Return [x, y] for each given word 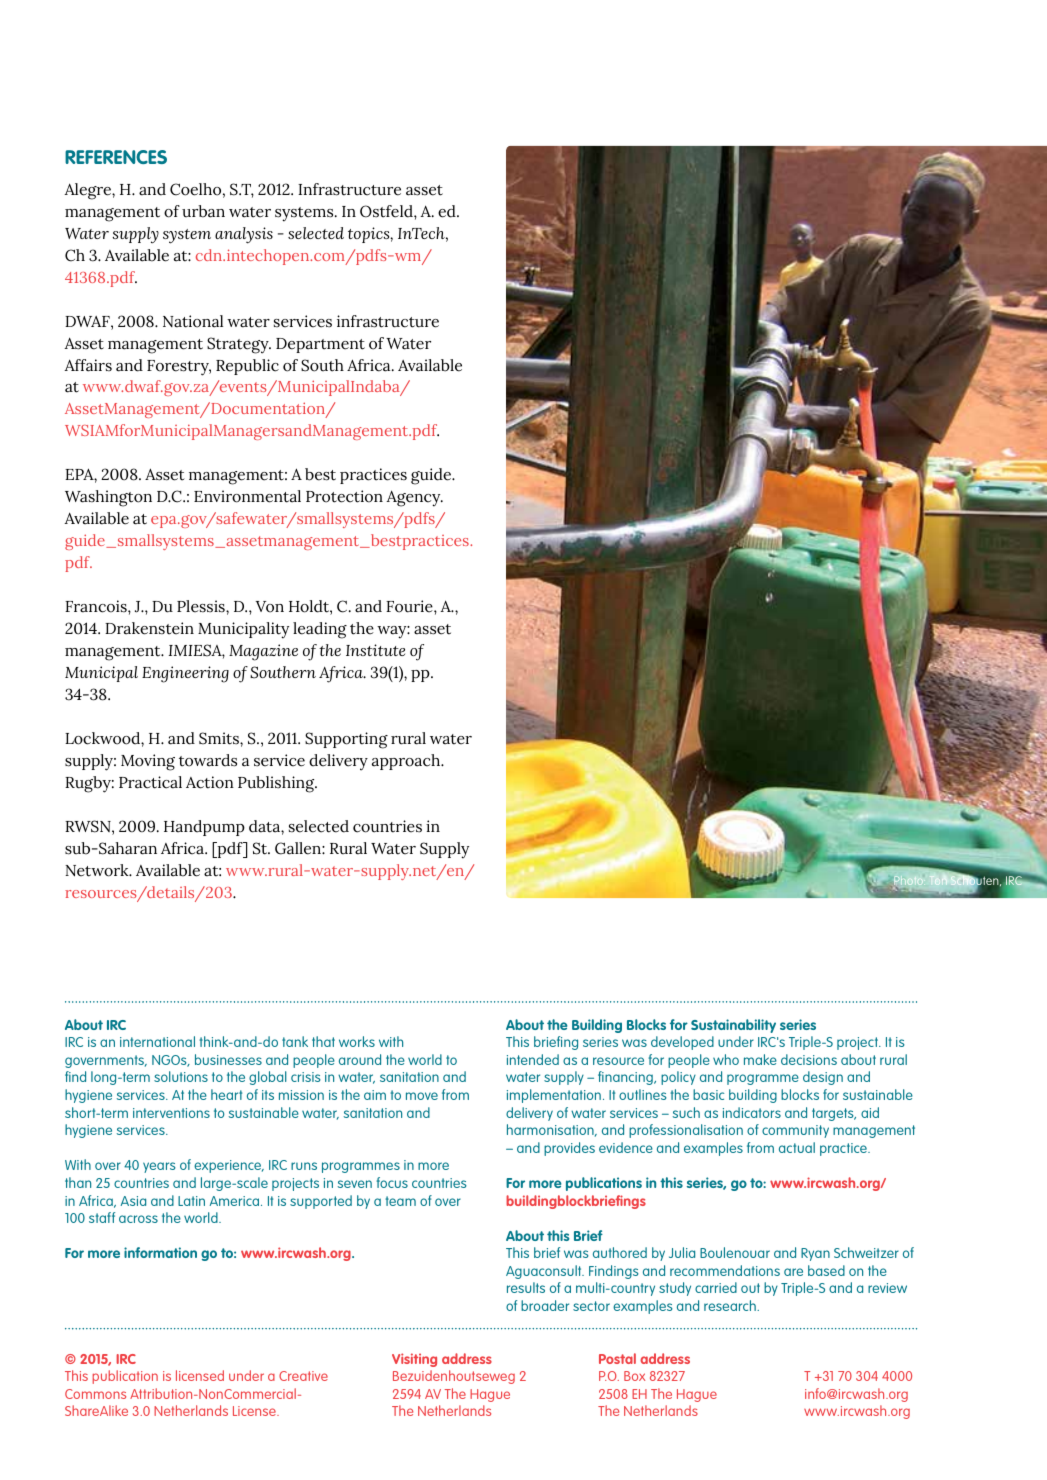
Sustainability [733, 1026]
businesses [228, 1059]
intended [533, 1059]
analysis [244, 235]
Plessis [202, 606]
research [731, 1305]
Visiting [414, 1360]
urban [203, 211]
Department [320, 345]
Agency [414, 498]
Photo [909, 882]
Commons [95, 1394]
